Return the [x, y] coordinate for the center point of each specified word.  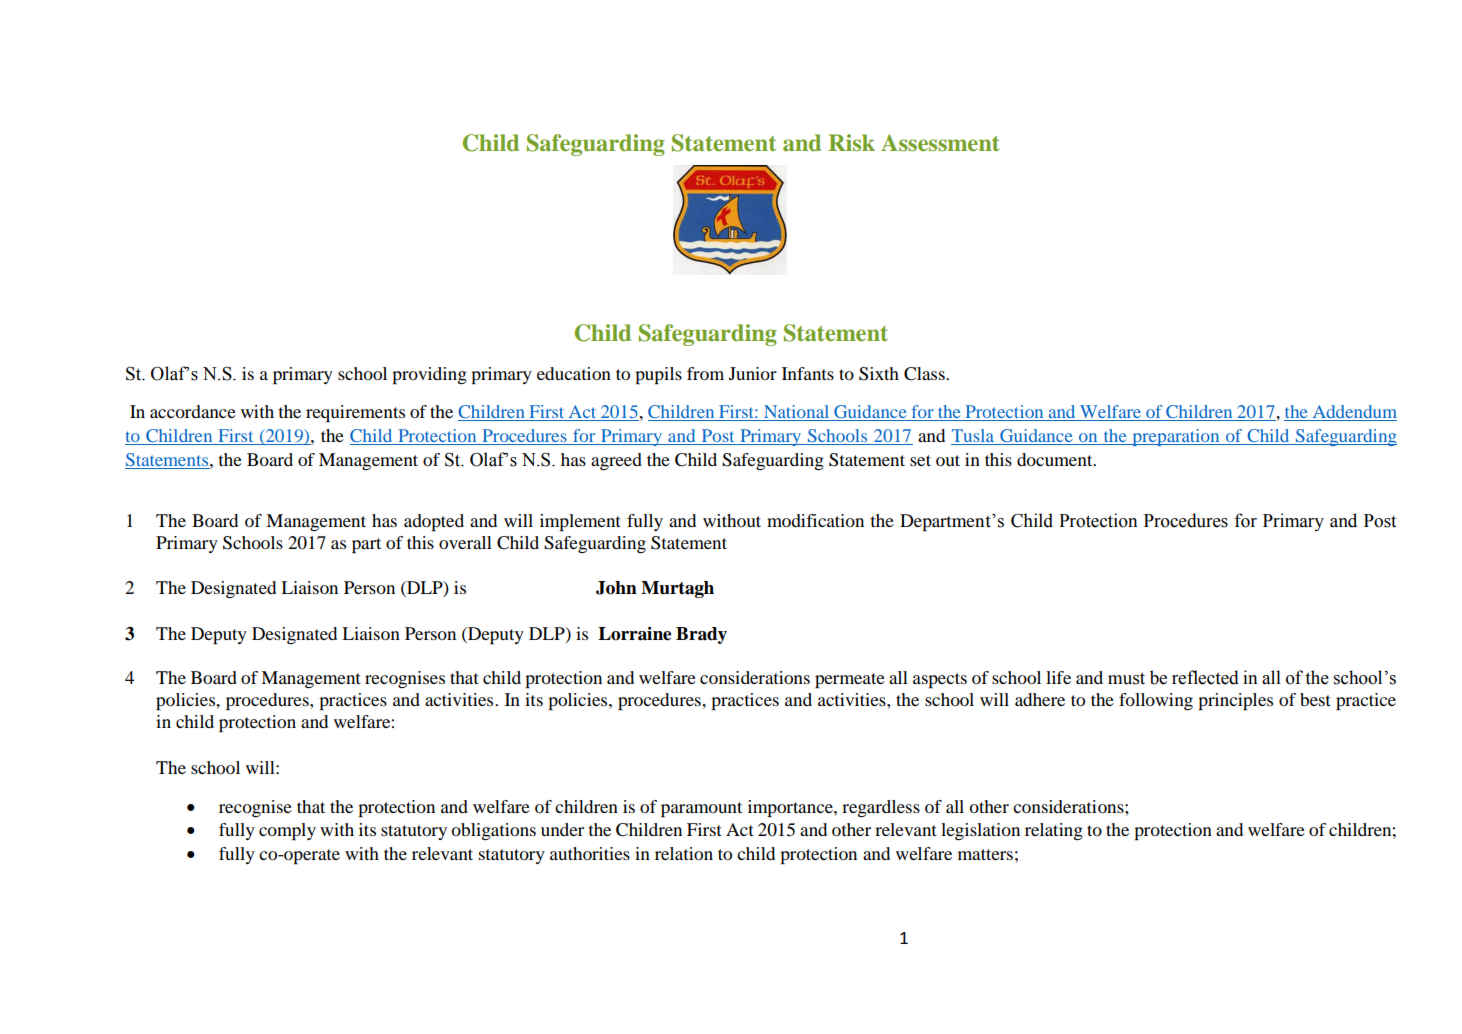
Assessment [940, 142]
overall [465, 542]
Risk [851, 142]
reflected [1205, 677]
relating [1054, 831]
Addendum [1353, 413]
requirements [355, 413]
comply [287, 831]
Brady [701, 635]
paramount [701, 809]
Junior [753, 373]
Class [925, 374]
